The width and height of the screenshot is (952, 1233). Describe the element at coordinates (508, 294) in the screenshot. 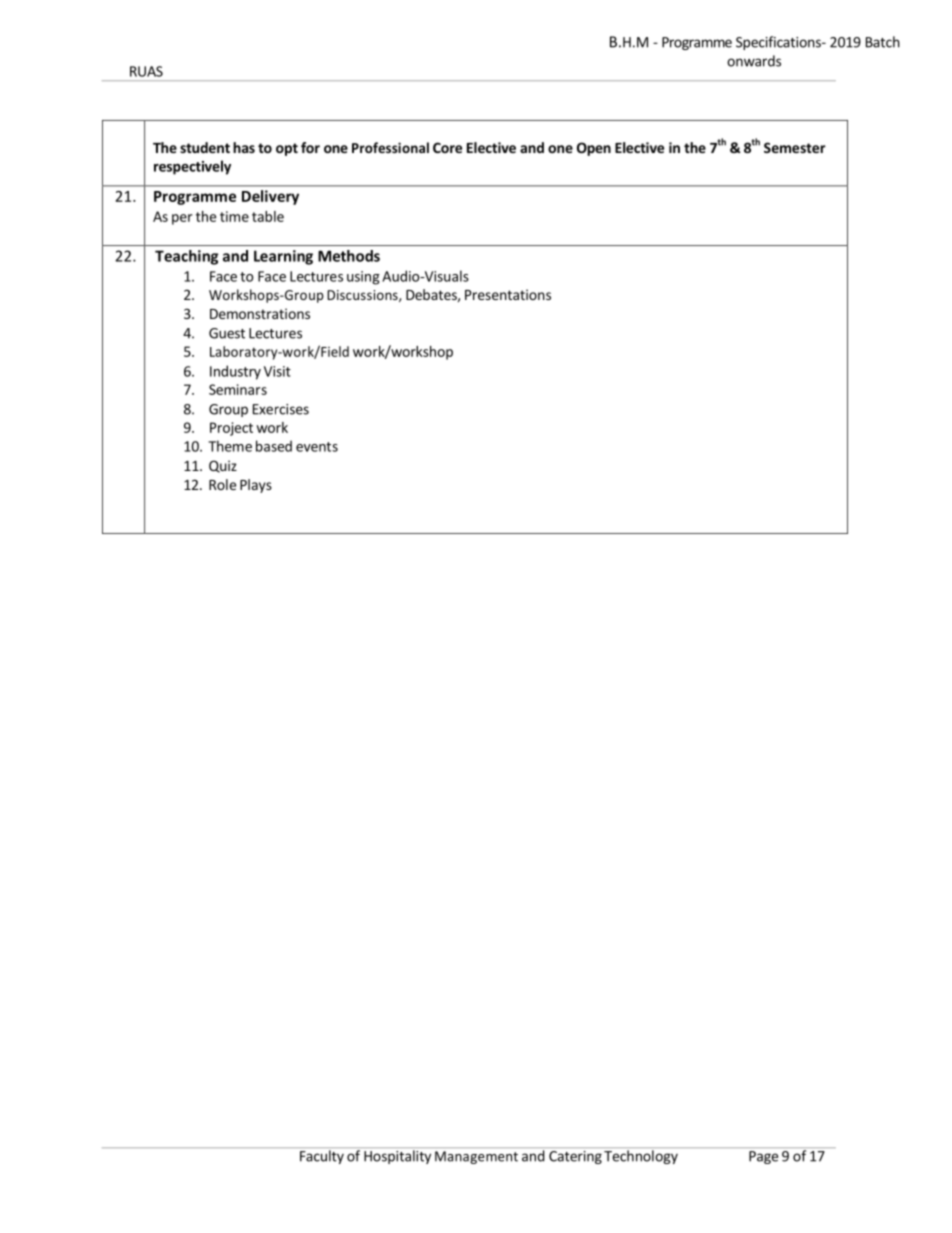

I see `Presentations` at that location.
